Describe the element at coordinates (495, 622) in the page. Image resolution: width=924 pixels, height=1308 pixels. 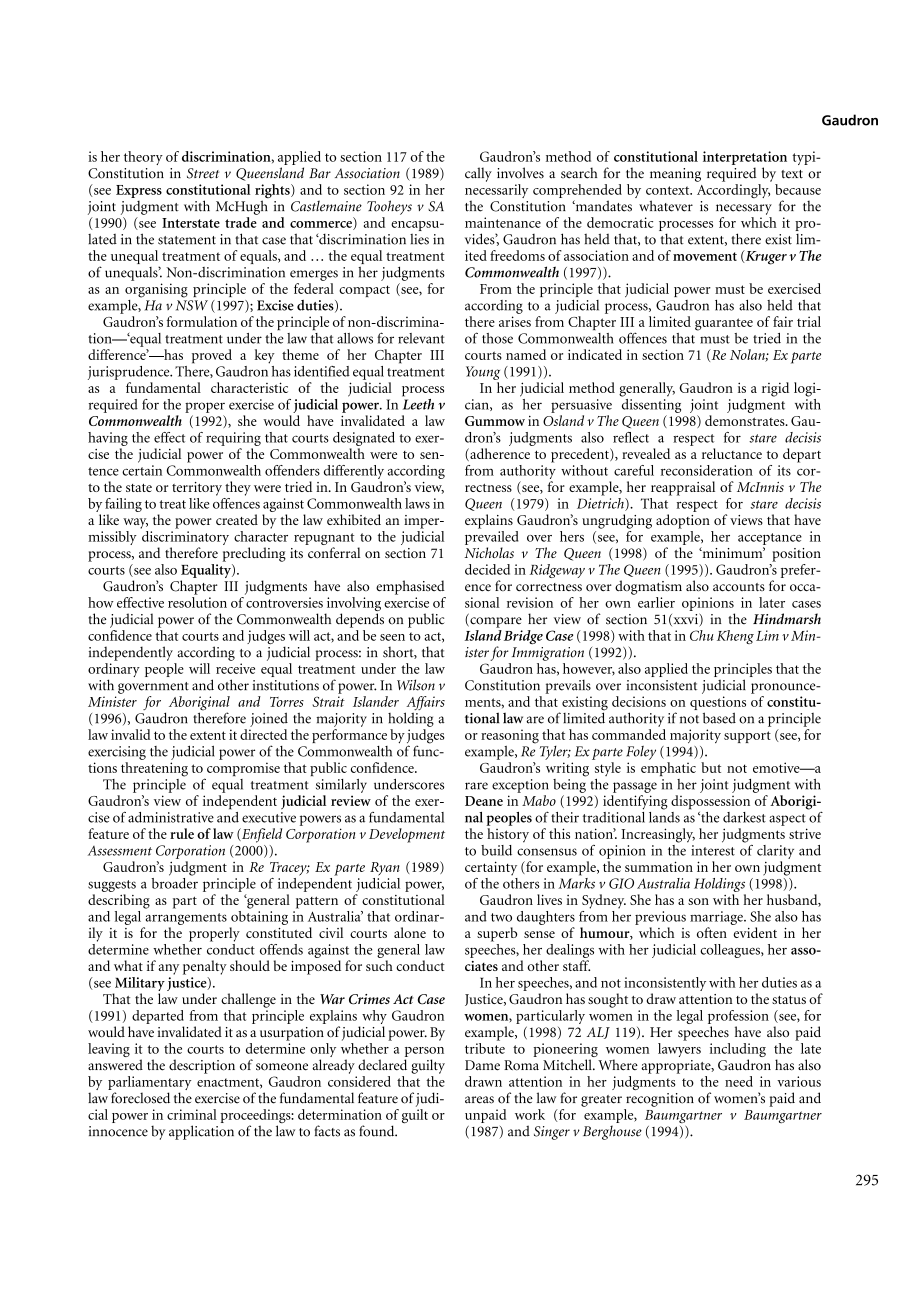
I see `compare` at that location.
